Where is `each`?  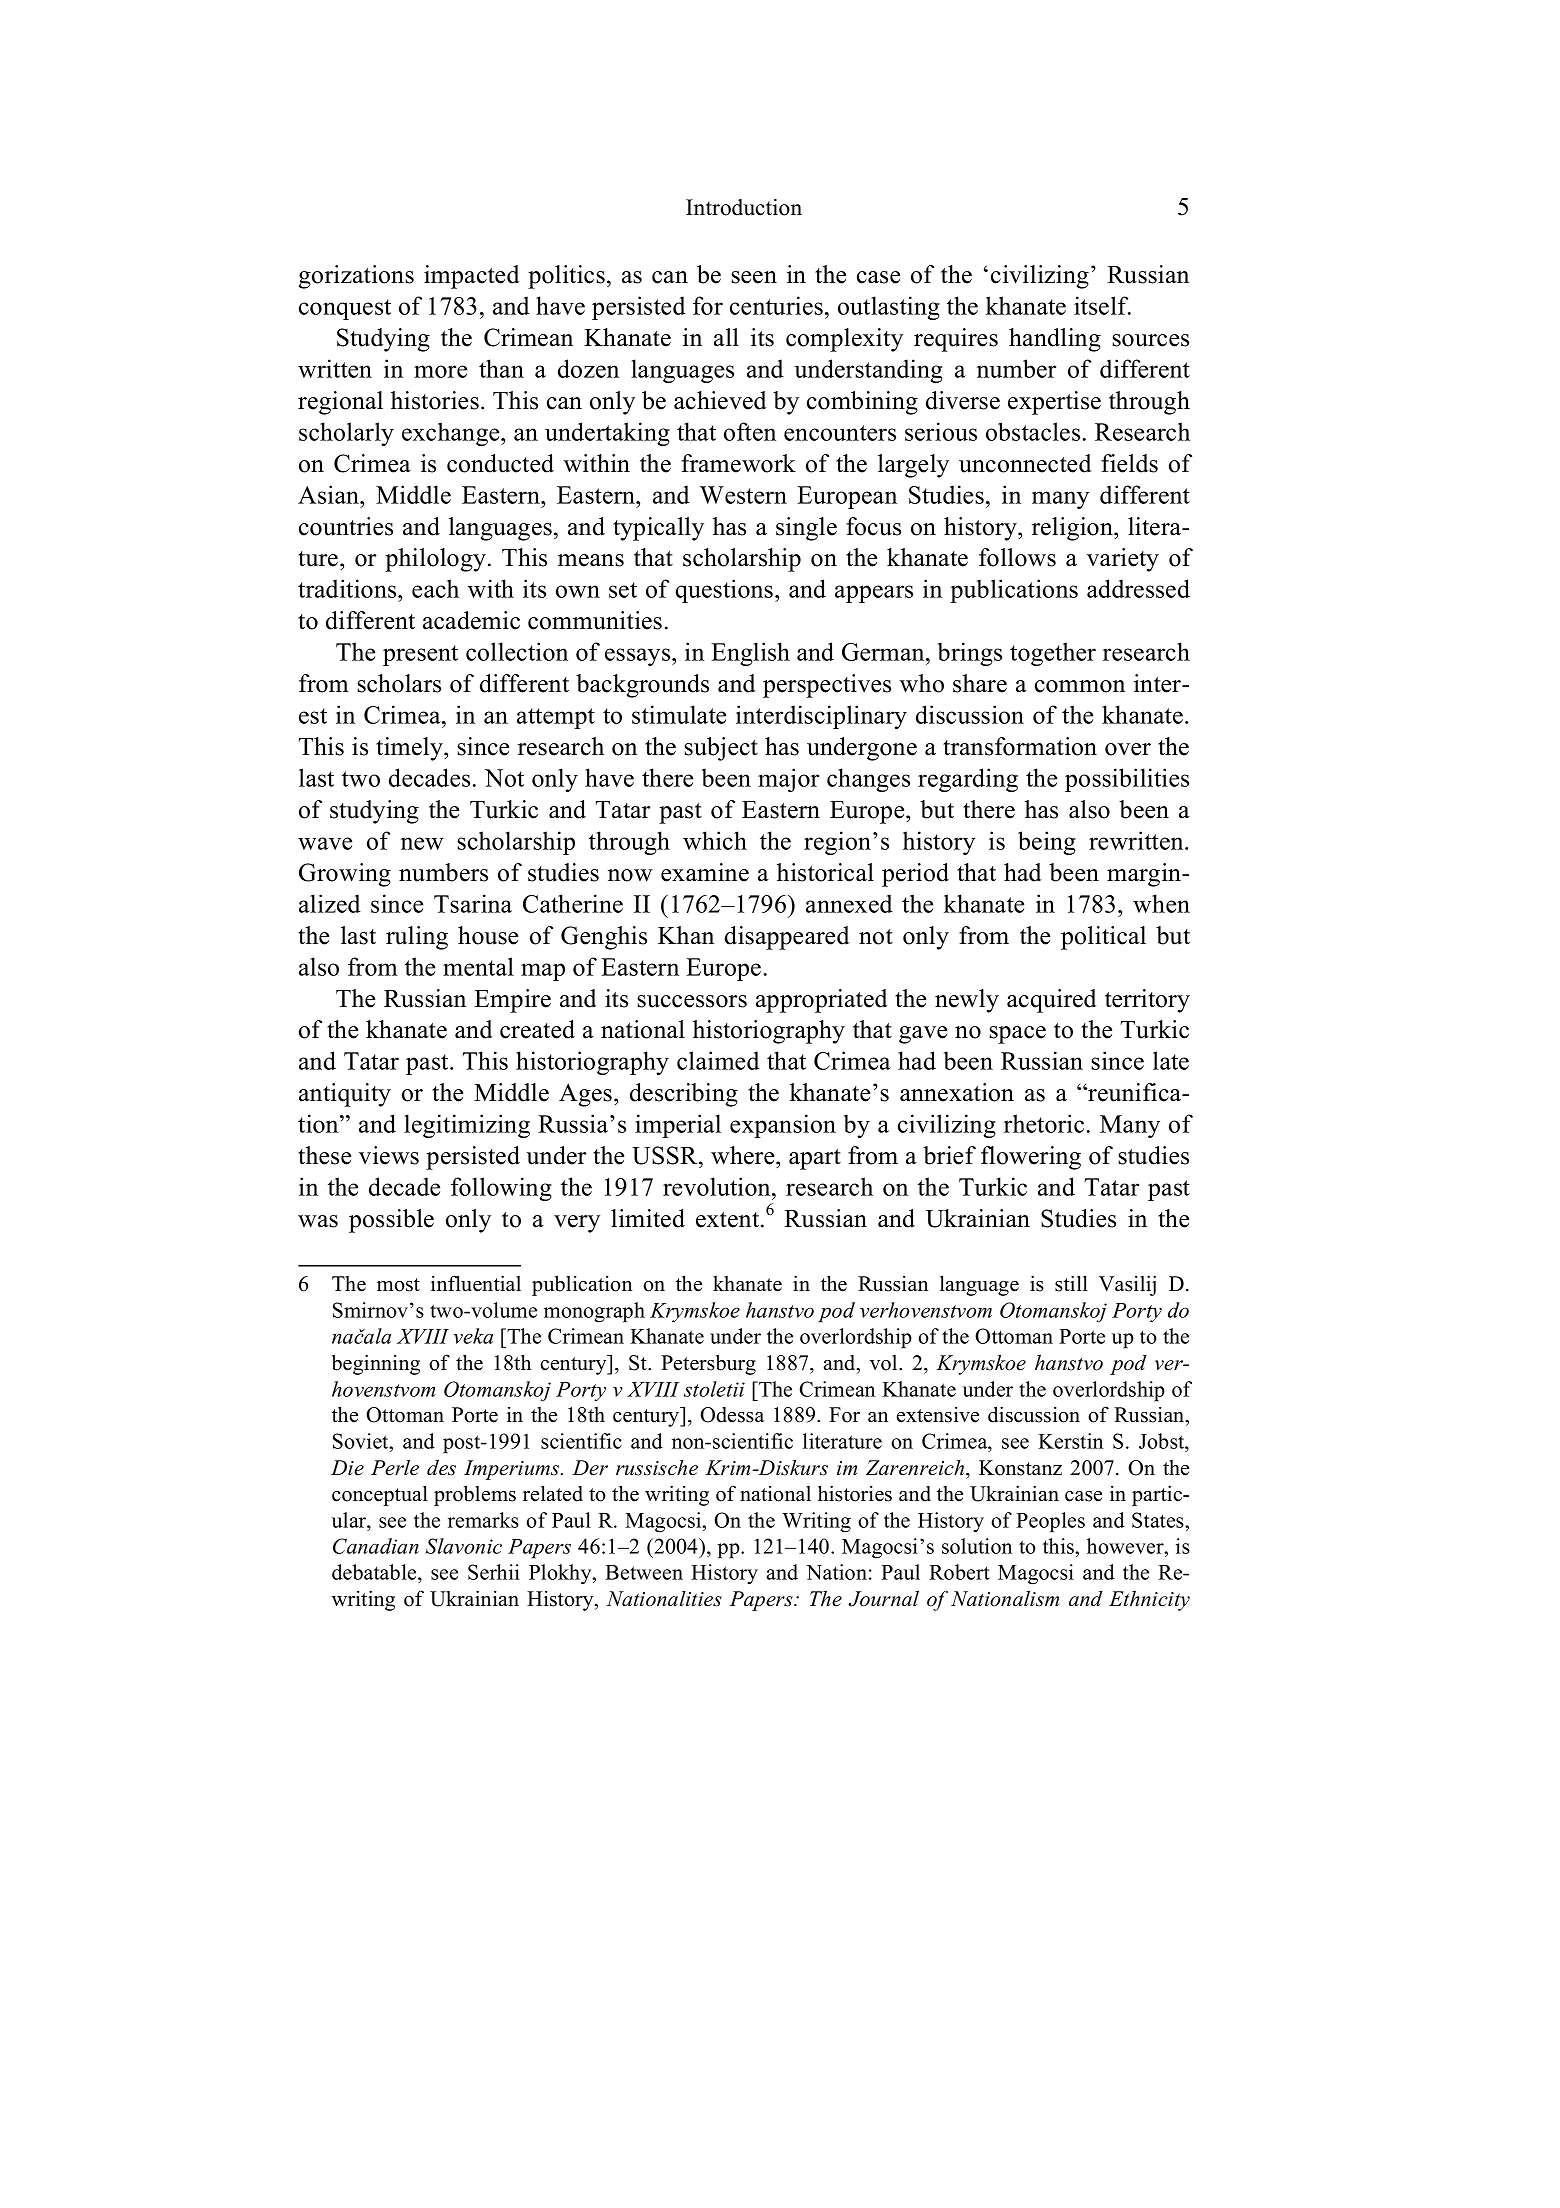
each is located at coordinates (435, 588).
